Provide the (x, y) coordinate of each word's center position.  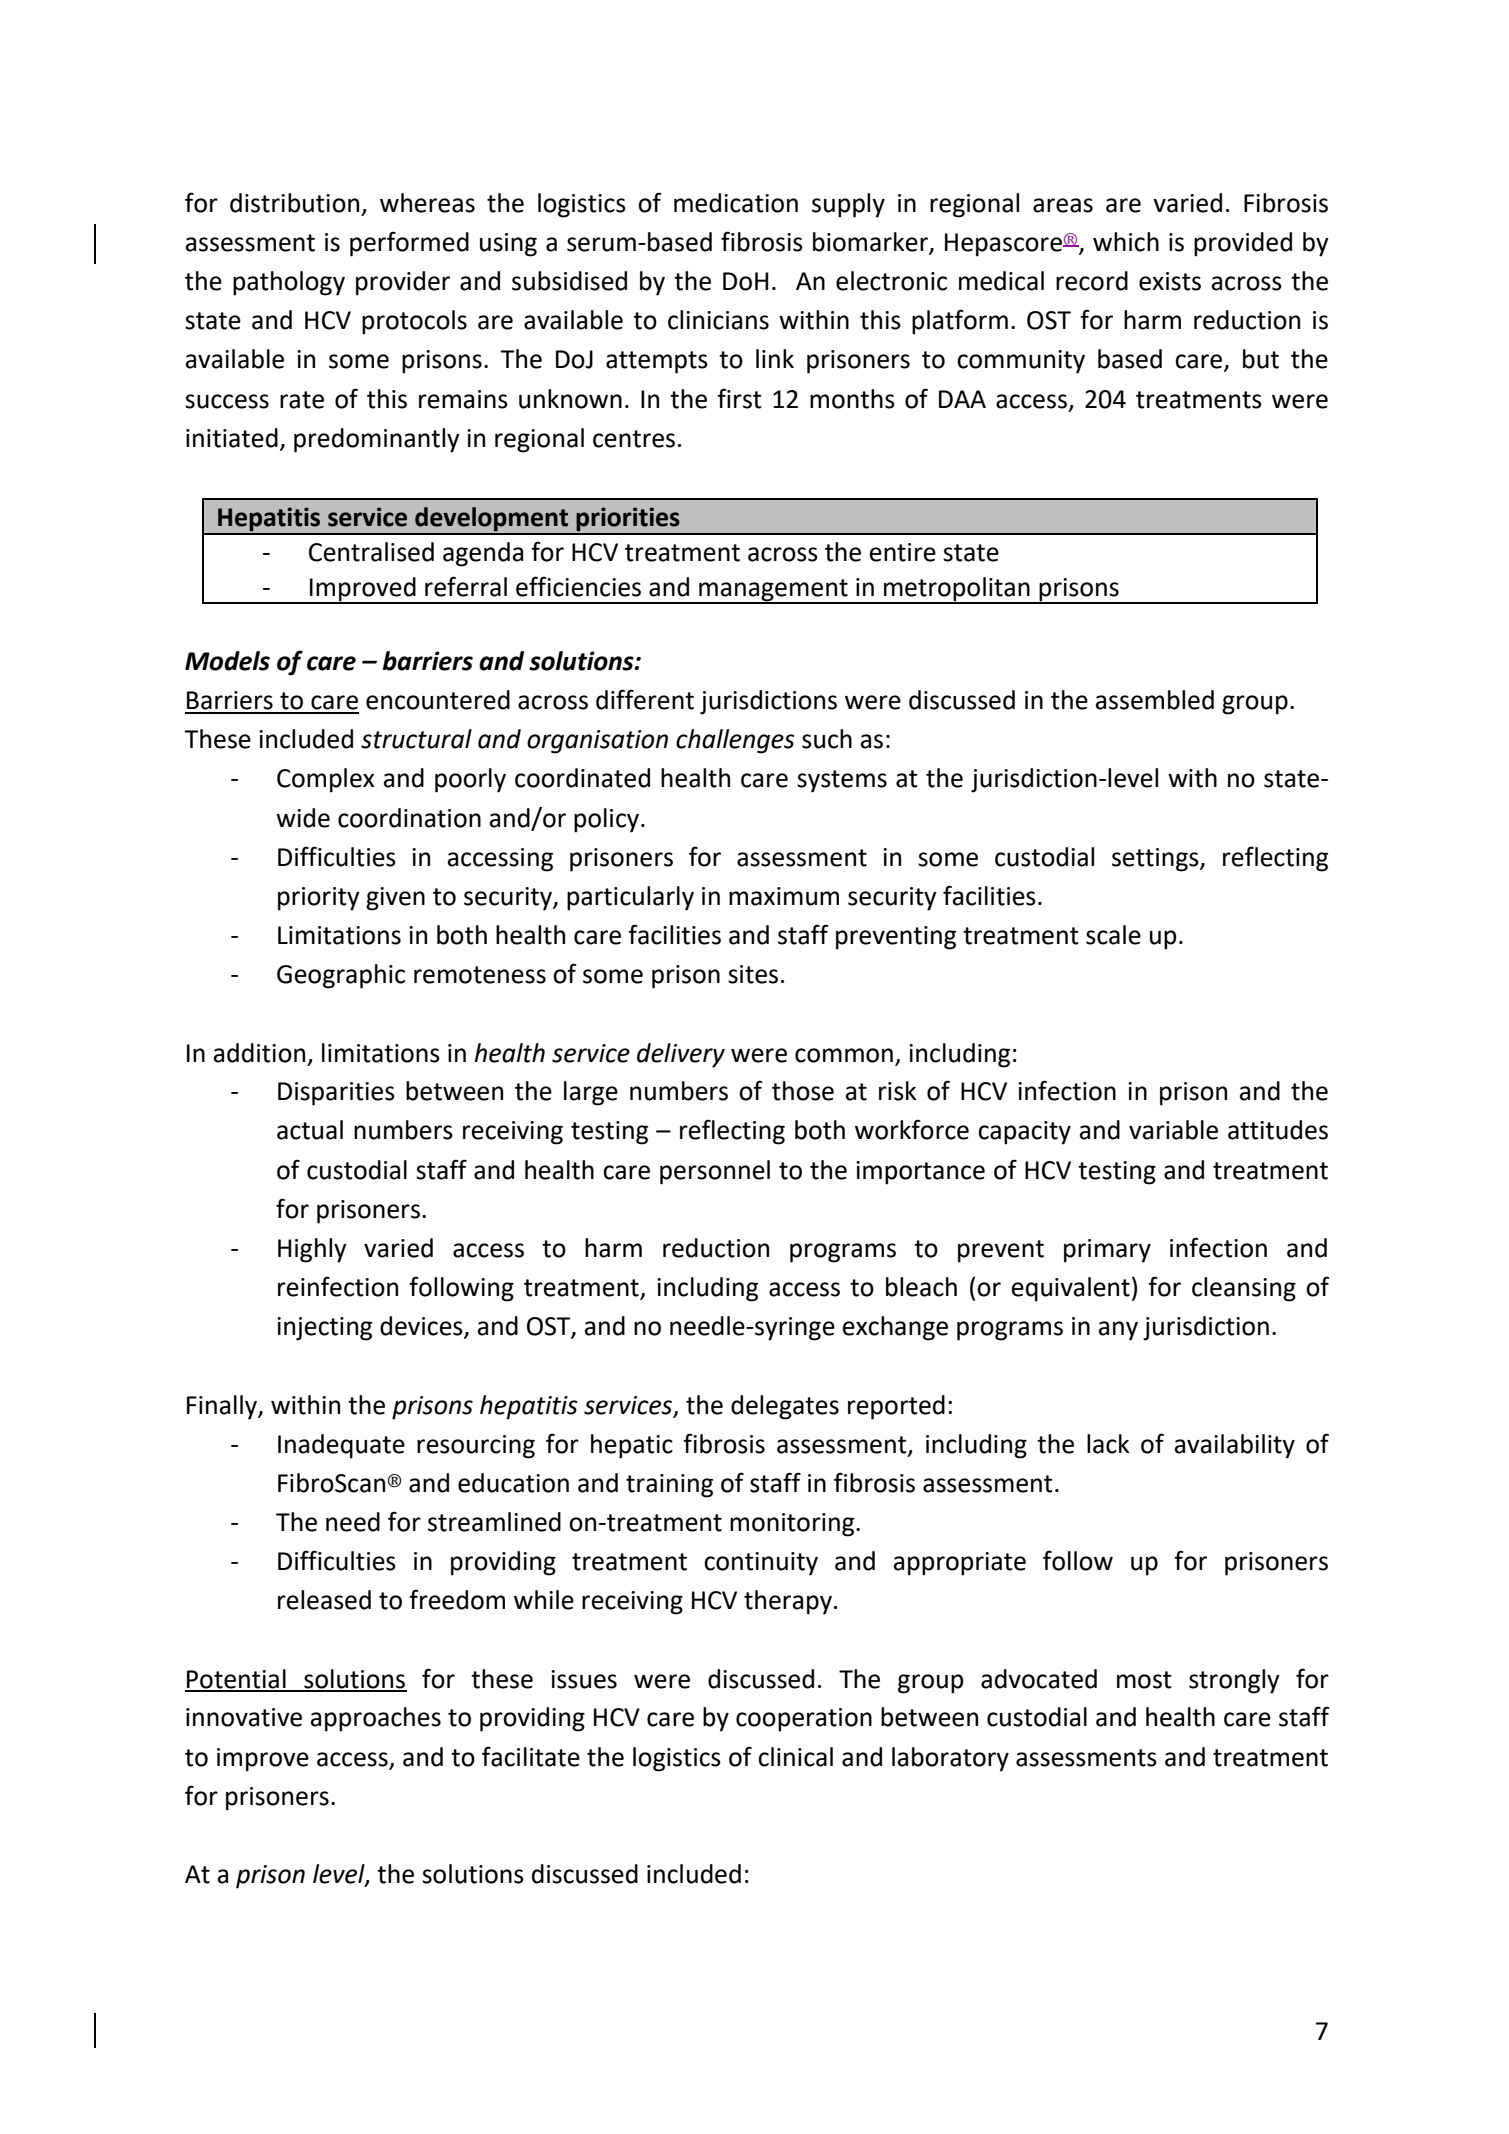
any (1118, 1331)
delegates (785, 1407)
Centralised (371, 552)
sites (753, 974)
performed (409, 244)
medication (736, 203)
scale (1113, 935)
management (773, 591)
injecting (324, 1329)
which (1126, 242)
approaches (376, 1719)
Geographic (341, 976)
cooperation (804, 1720)
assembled (1155, 700)
